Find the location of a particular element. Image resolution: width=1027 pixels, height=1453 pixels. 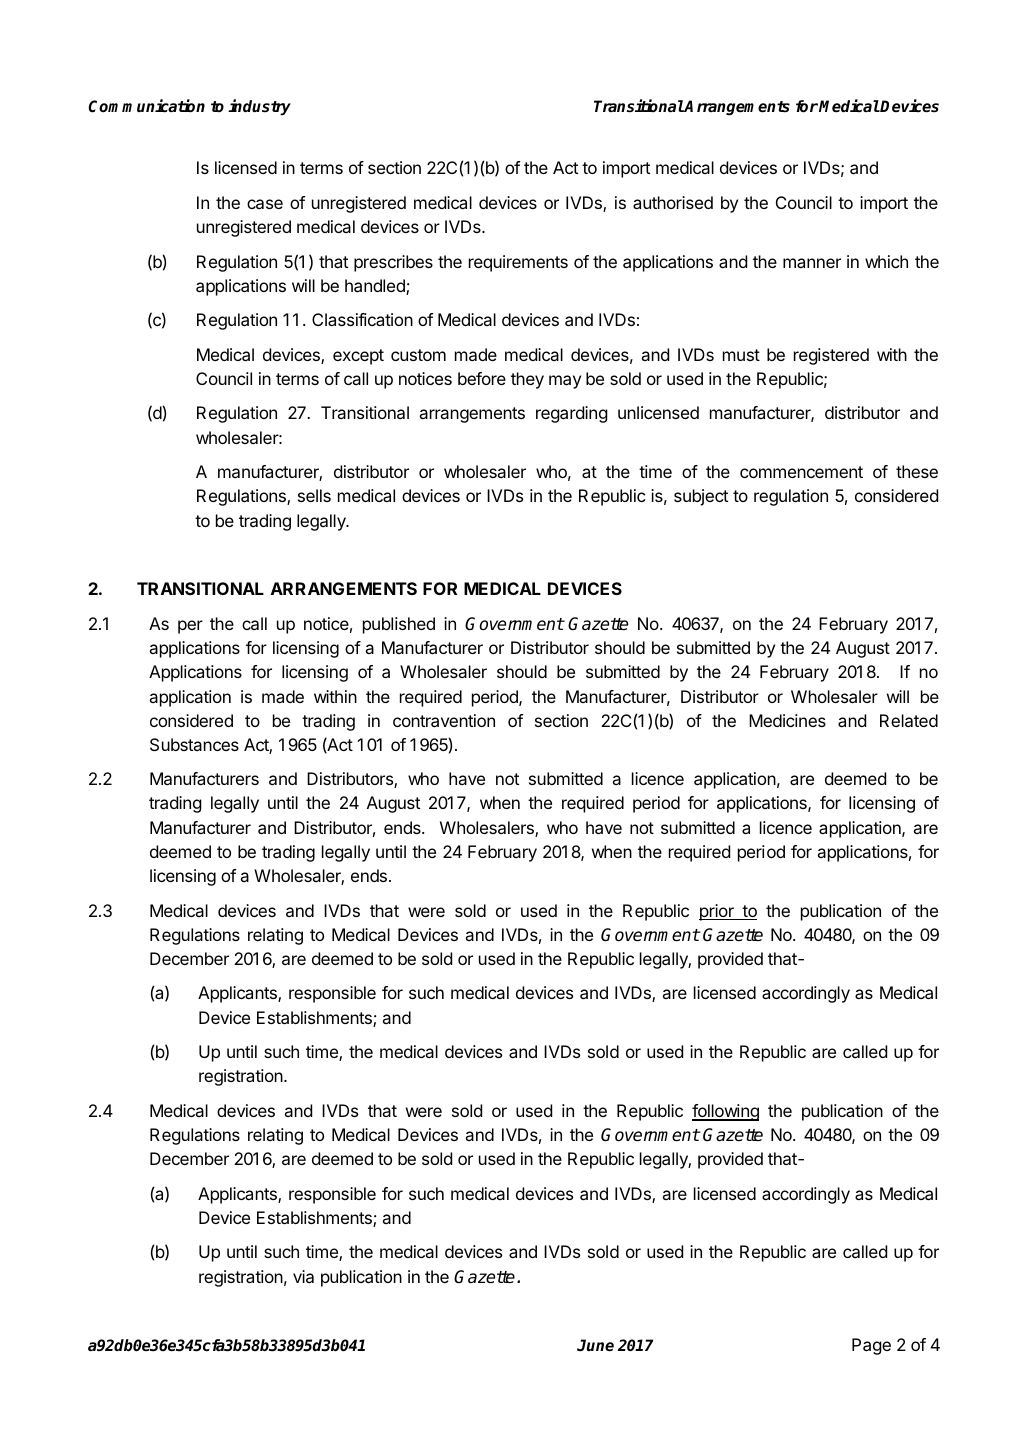

regarding is located at coordinates (572, 414).
